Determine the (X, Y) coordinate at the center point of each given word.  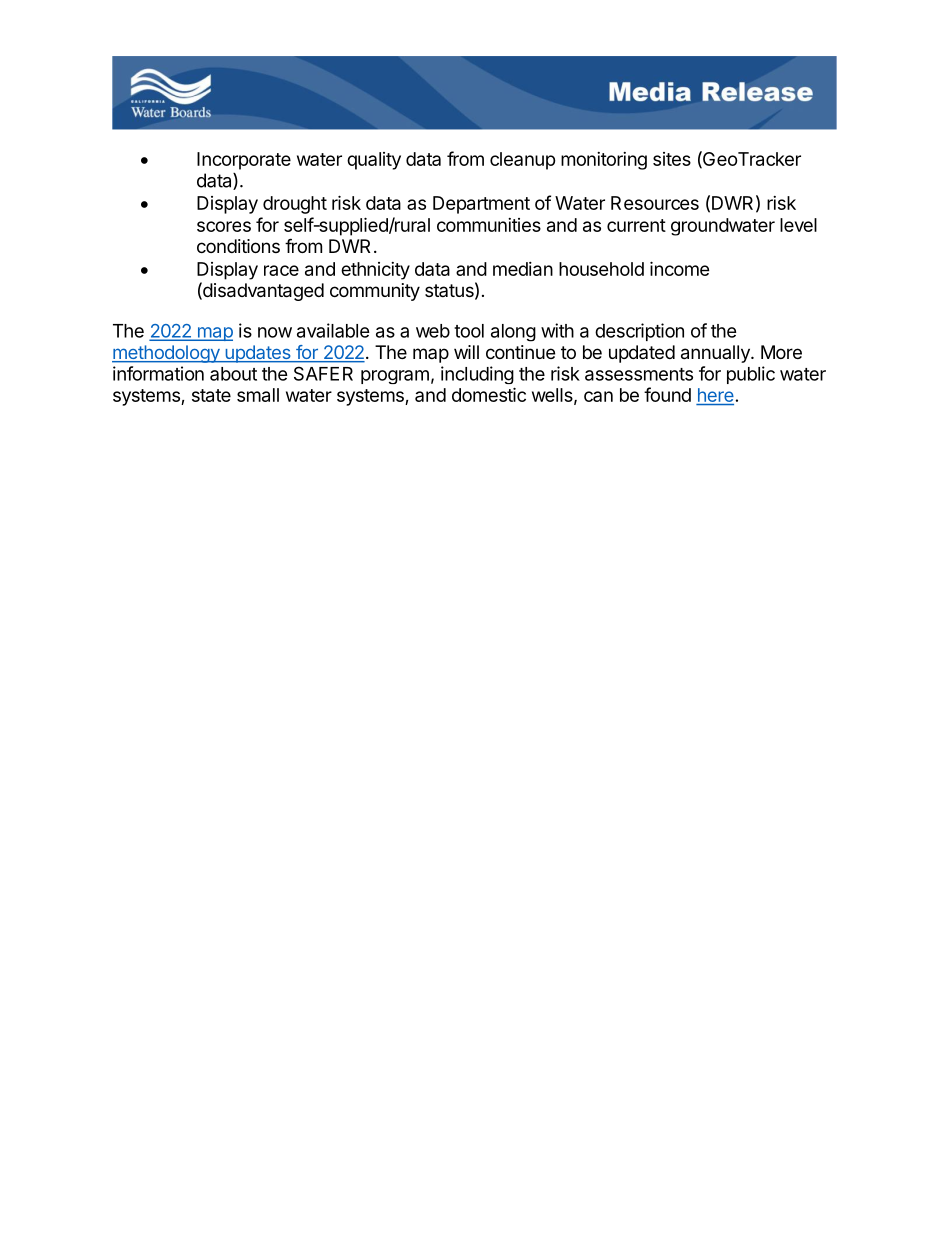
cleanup (523, 161)
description (639, 332)
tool (469, 331)
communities (489, 225)
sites (672, 159)
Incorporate (244, 161)
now (275, 332)
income (680, 268)
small (258, 395)
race (281, 270)
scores (224, 226)
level (798, 225)
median (523, 269)
